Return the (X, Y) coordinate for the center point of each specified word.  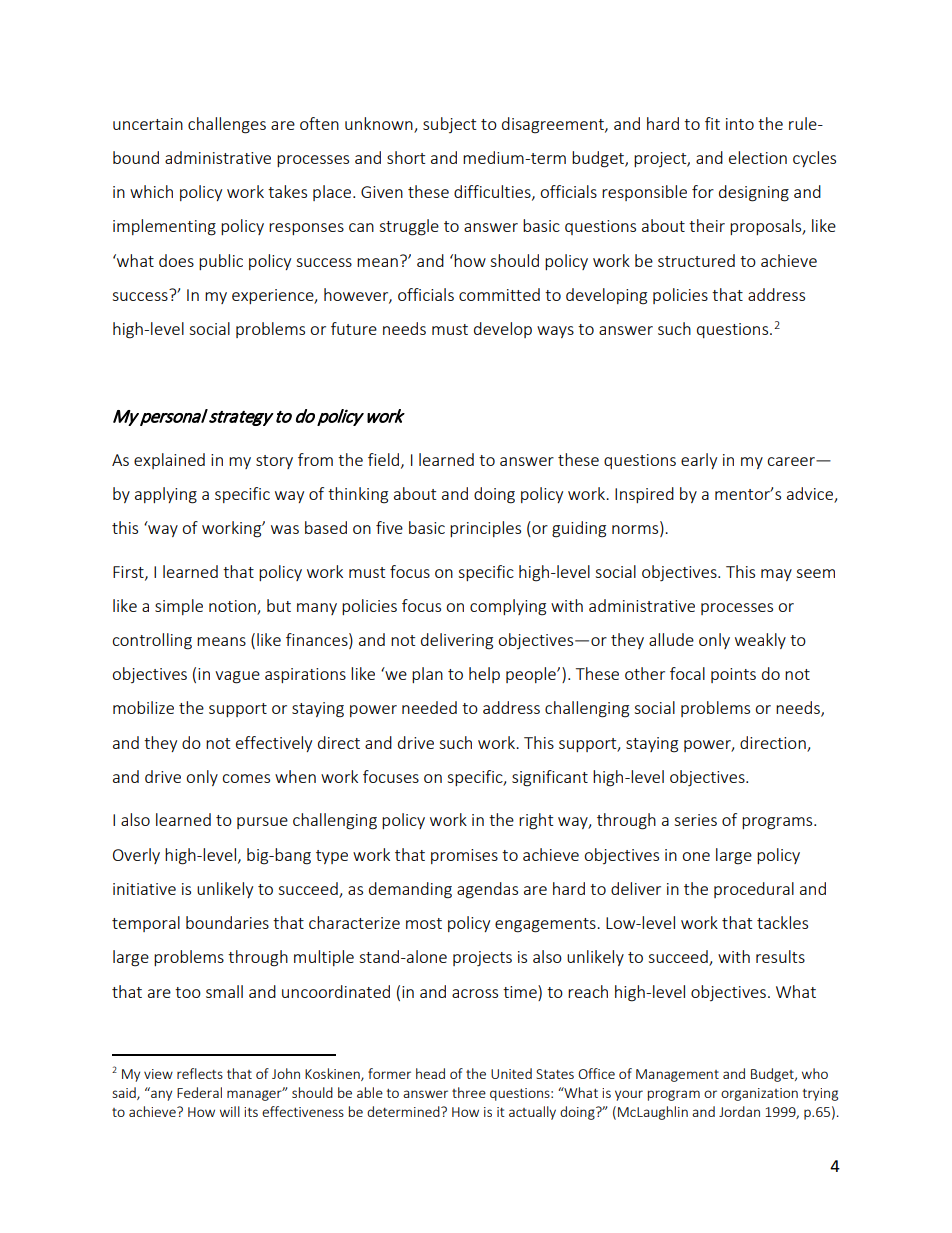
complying (508, 607)
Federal (199, 1092)
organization (759, 1094)
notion (233, 607)
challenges (227, 125)
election (758, 157)
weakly (760, 641)
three (469, 1092)
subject (449, 125)
